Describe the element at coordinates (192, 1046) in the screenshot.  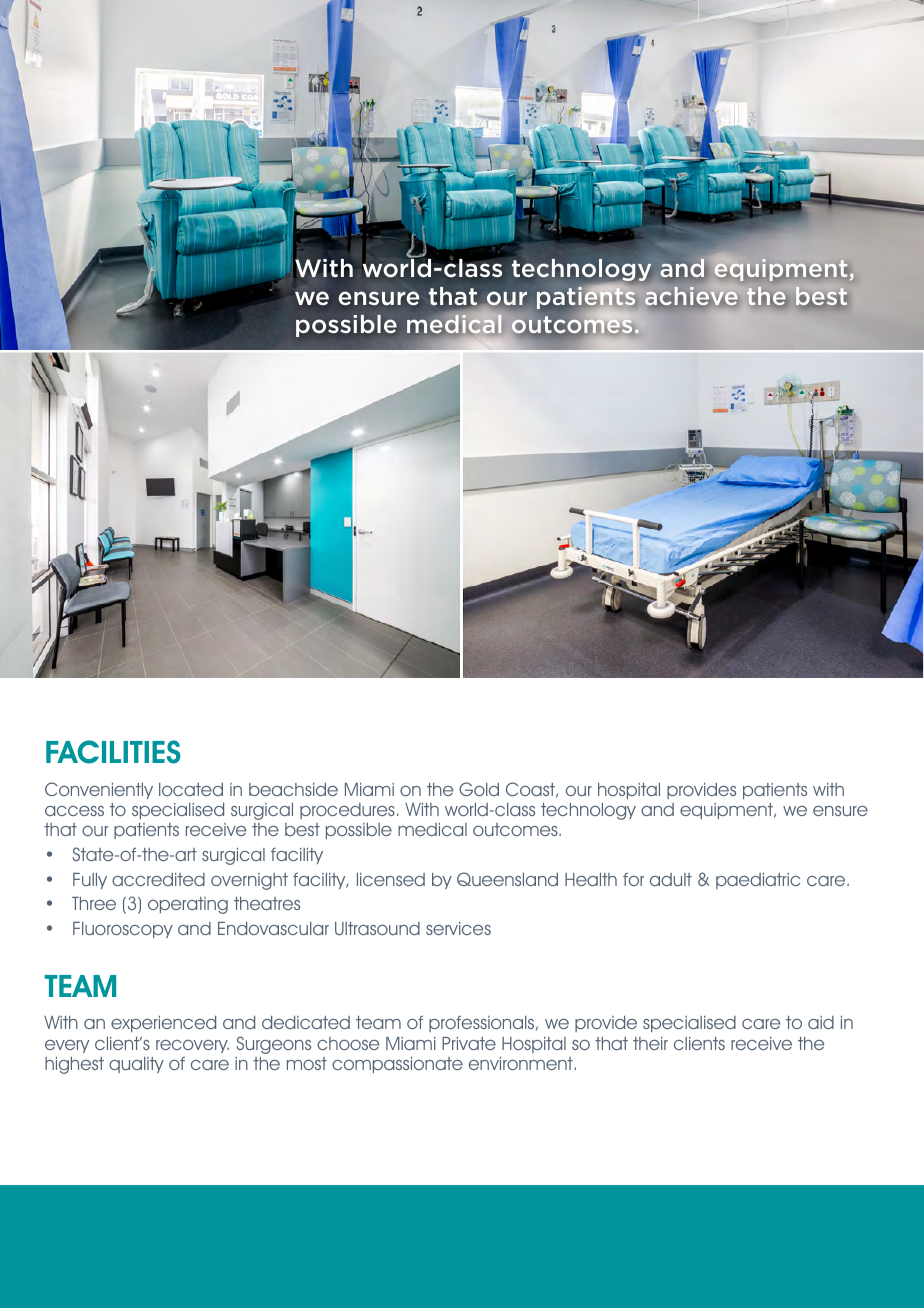
I see `recovery` at that location.
